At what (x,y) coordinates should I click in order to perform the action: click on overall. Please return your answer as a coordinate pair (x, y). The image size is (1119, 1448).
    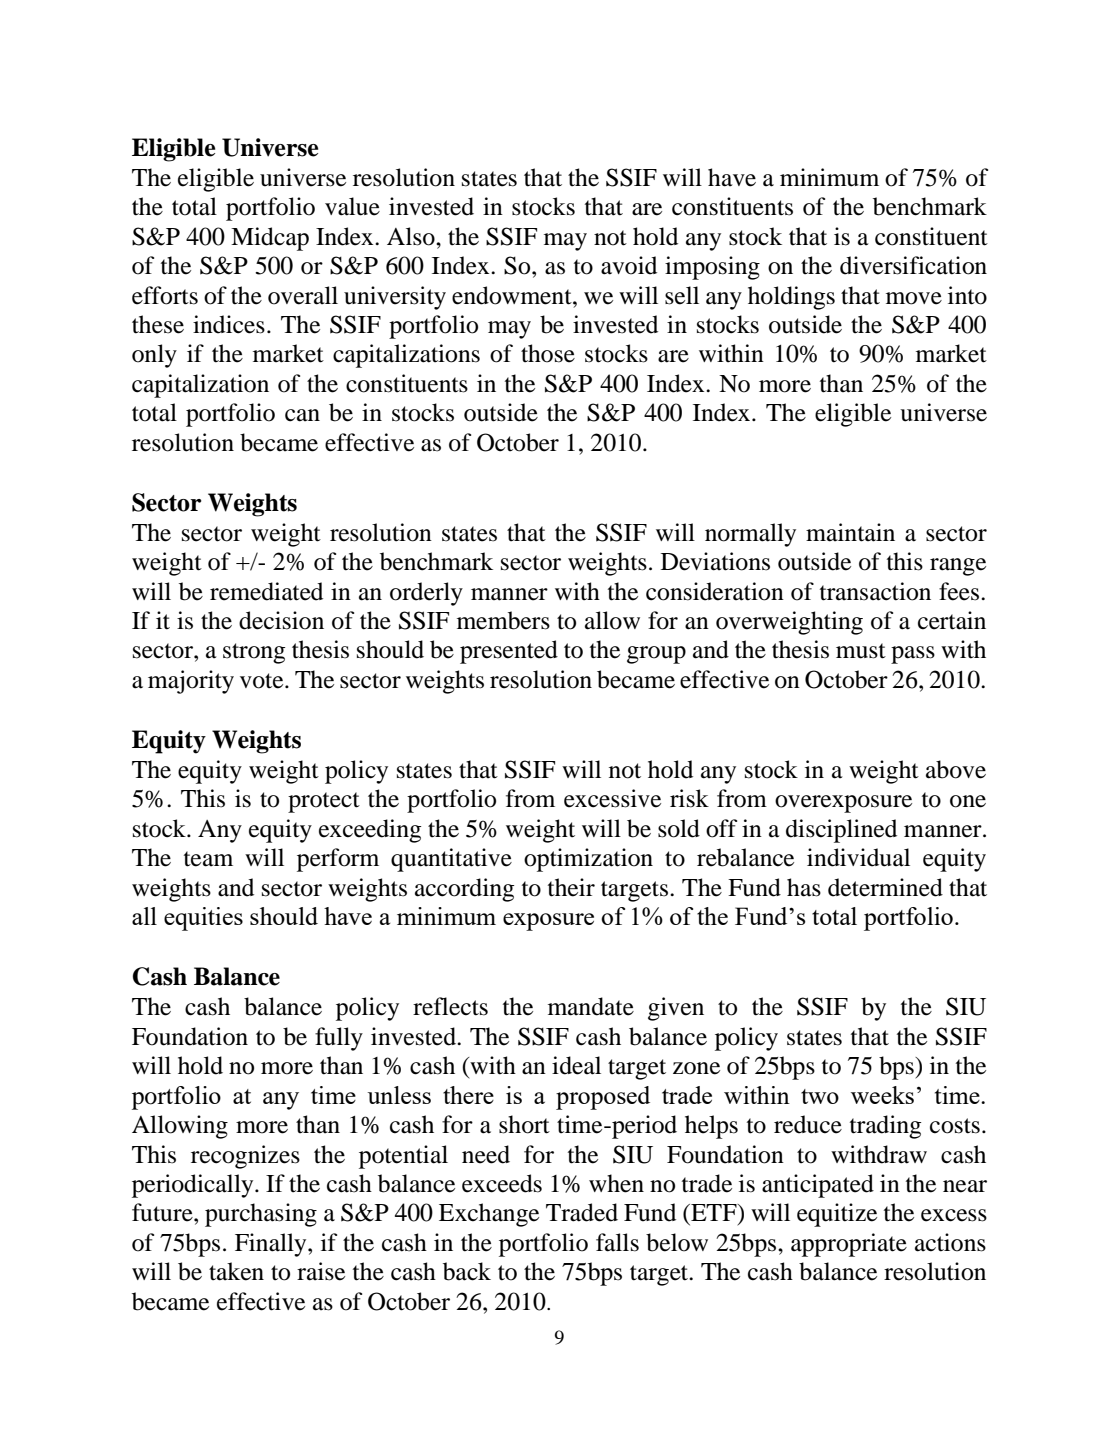
    Looking at the image, I should click on (303, 295).
